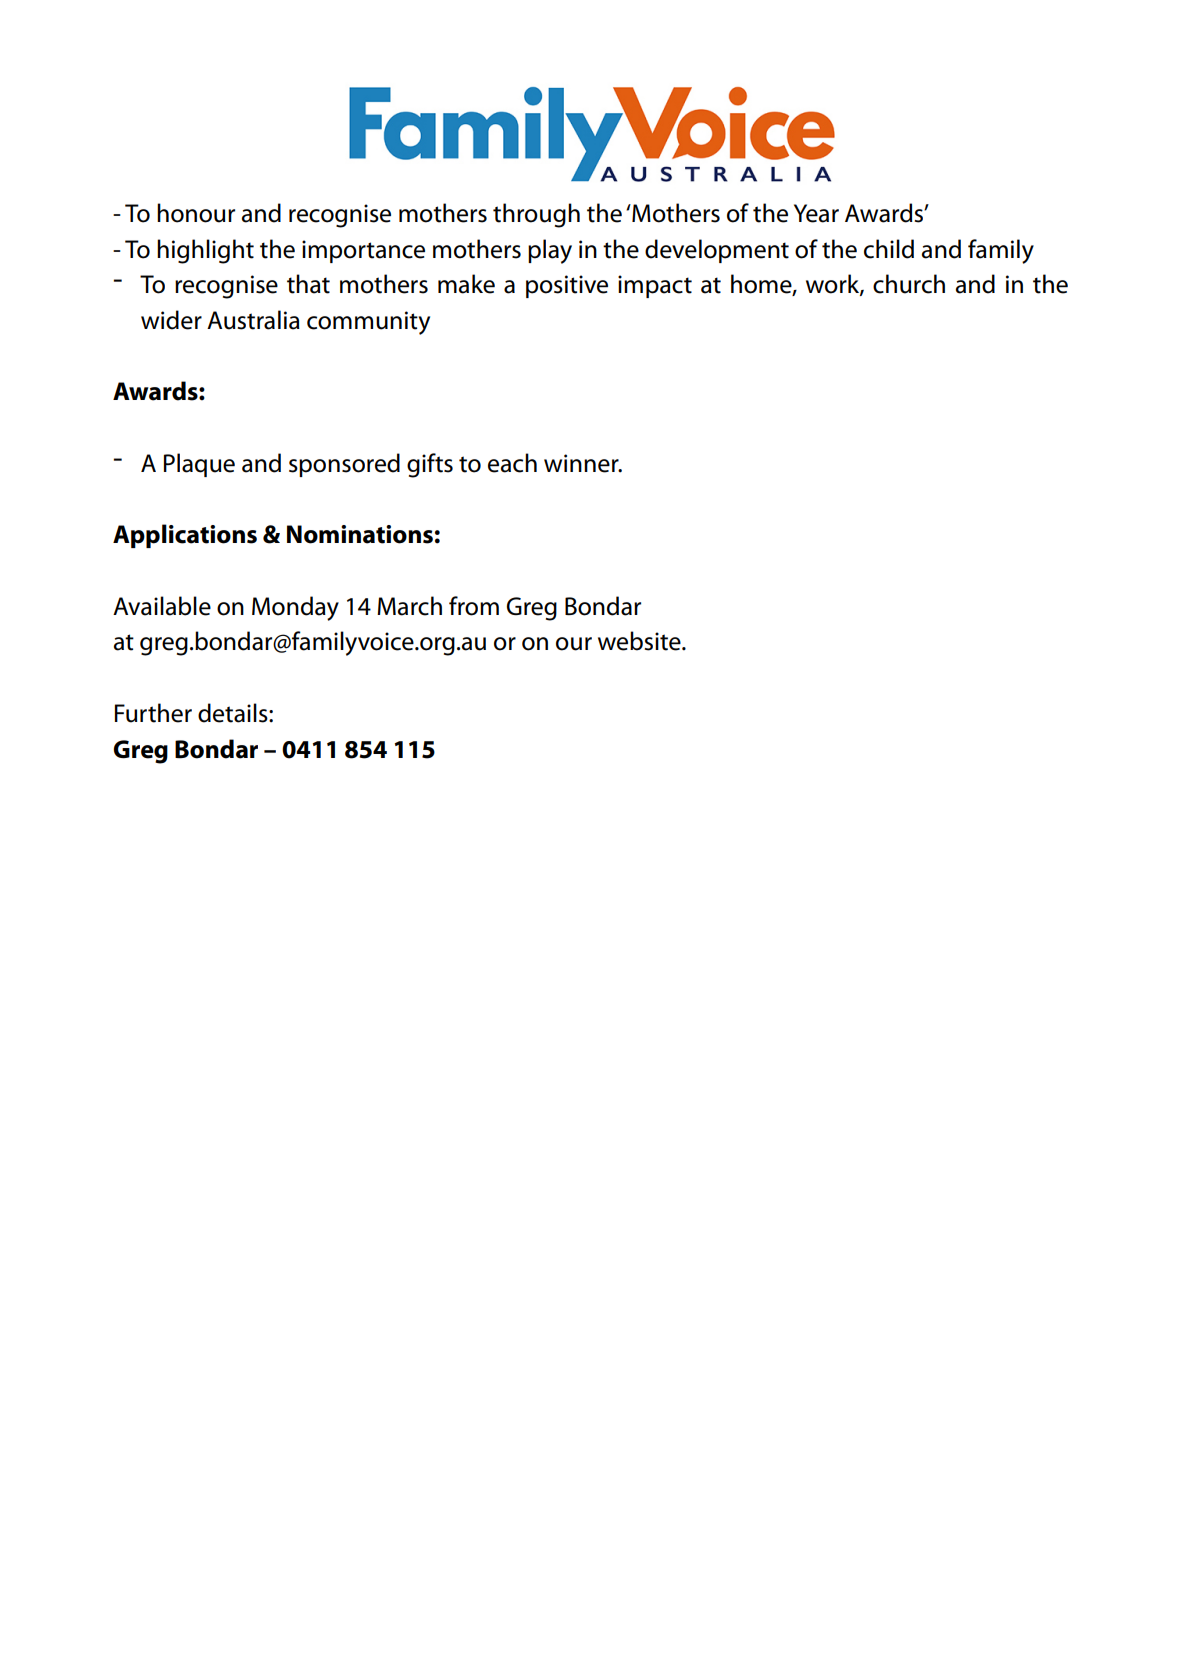 The height and width of the page is (1670, 1181). Describe the element at coordinates (360, 534) in the page. I see `Nominations` at that location.
